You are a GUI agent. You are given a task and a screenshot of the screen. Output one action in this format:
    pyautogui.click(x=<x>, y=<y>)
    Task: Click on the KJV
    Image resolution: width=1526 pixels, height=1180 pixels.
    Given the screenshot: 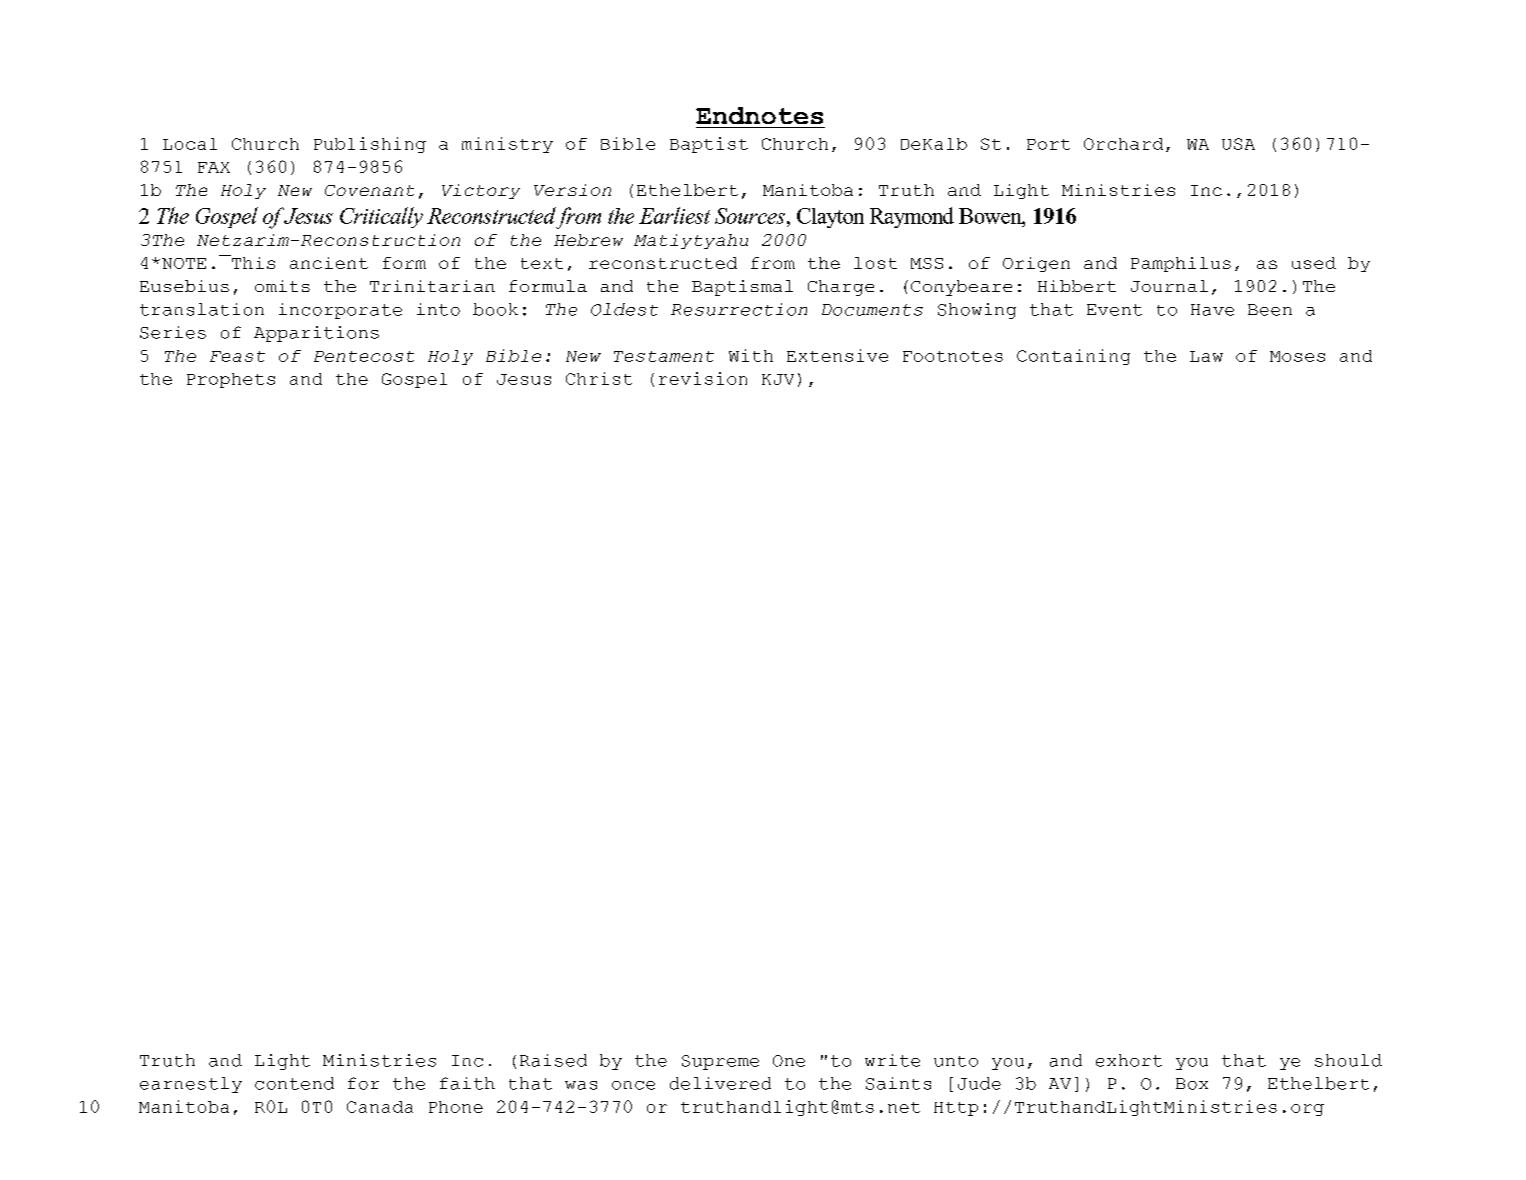 What is the action you would take?
    pyautogui.click(x=778, y=379)
